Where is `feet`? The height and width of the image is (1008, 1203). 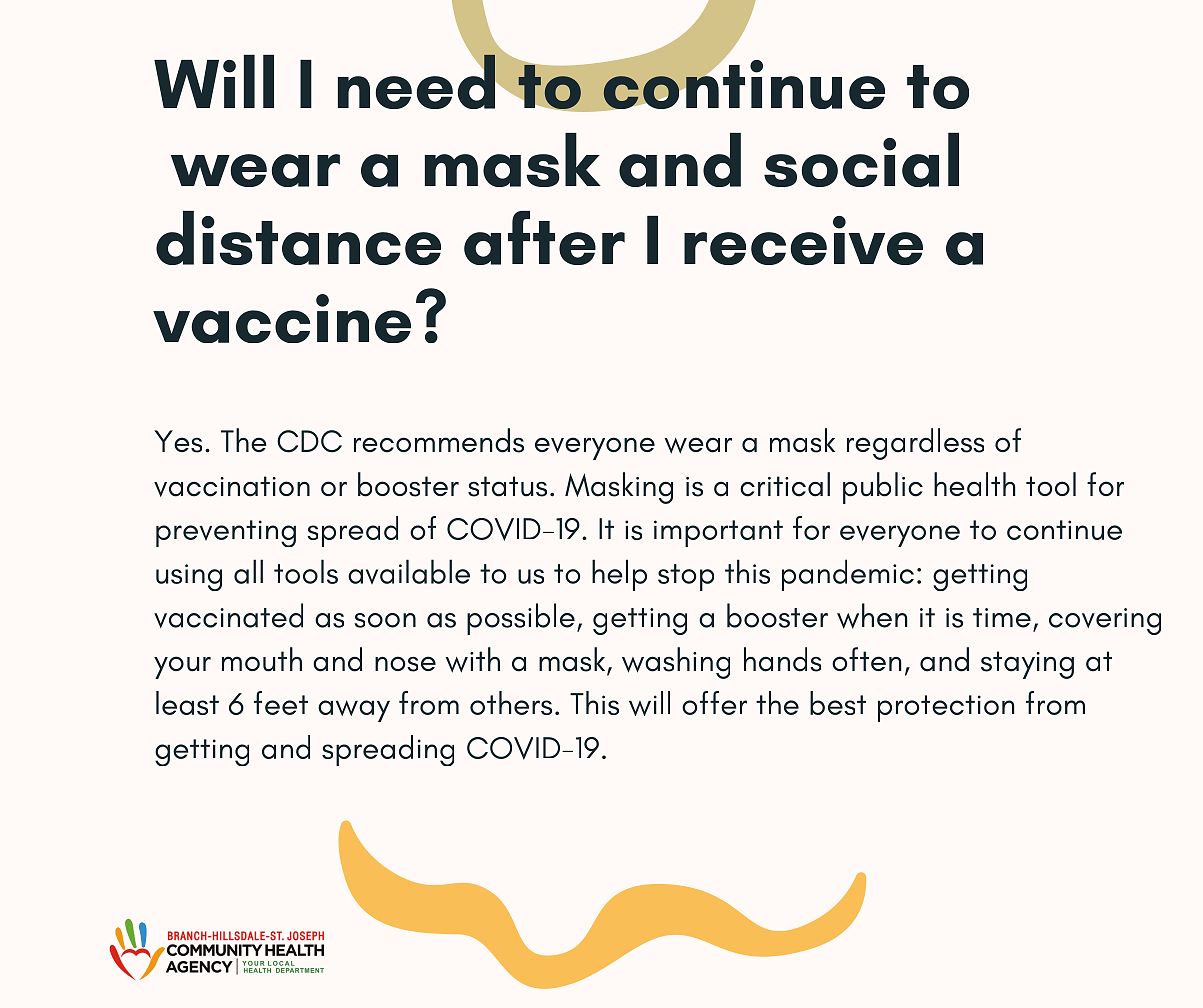
feet is located at coordinates (281, 703).
